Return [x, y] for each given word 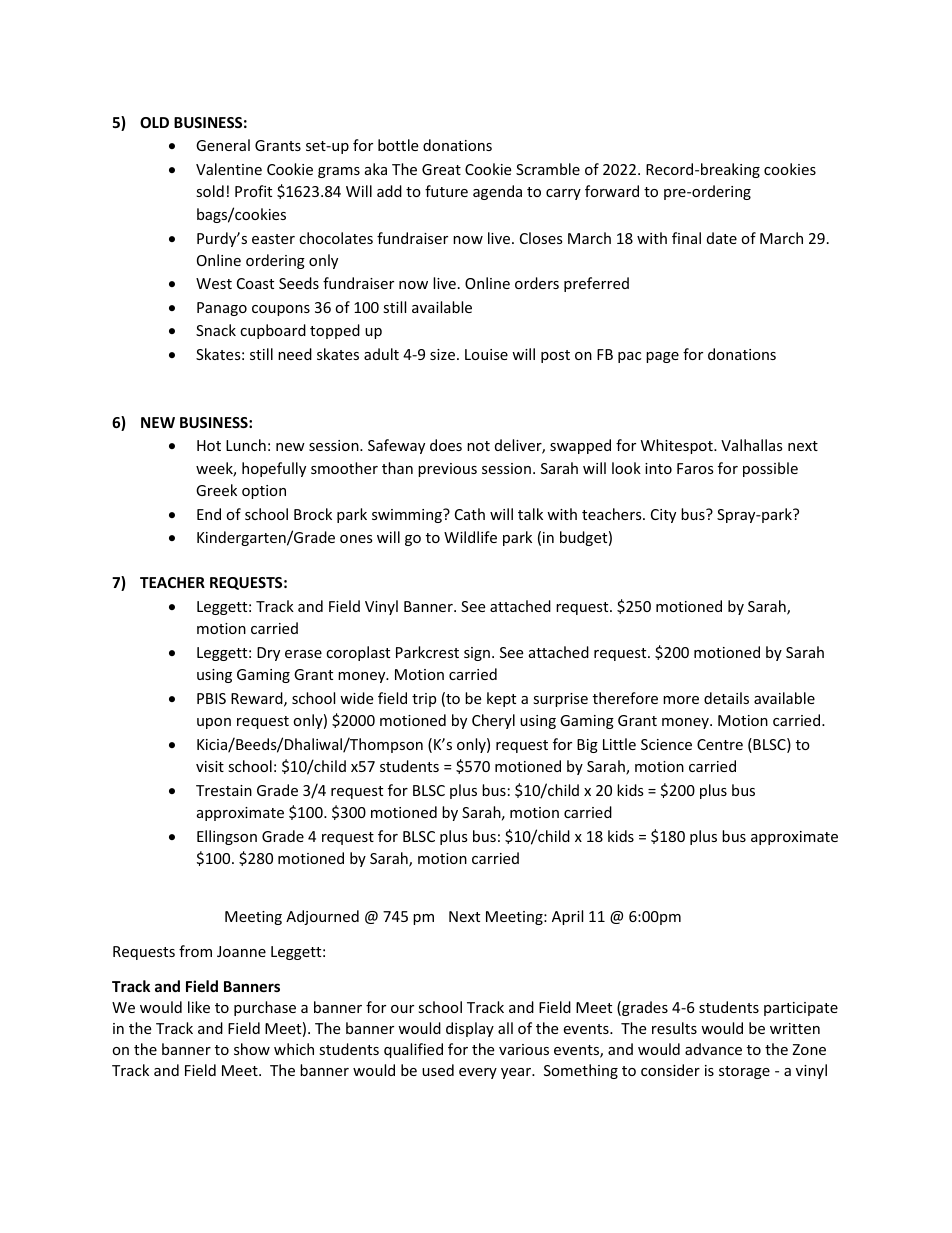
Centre [720, 744]
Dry [268, 654]
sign [477, 654]
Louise [486, 354]
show [252, 1049]
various [524, 1049]
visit [210, 766]
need [295, 354]
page [662, 357]
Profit [253, 191]
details [726, 698]
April [567, 917]
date [722, 238]
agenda [497, 192]
